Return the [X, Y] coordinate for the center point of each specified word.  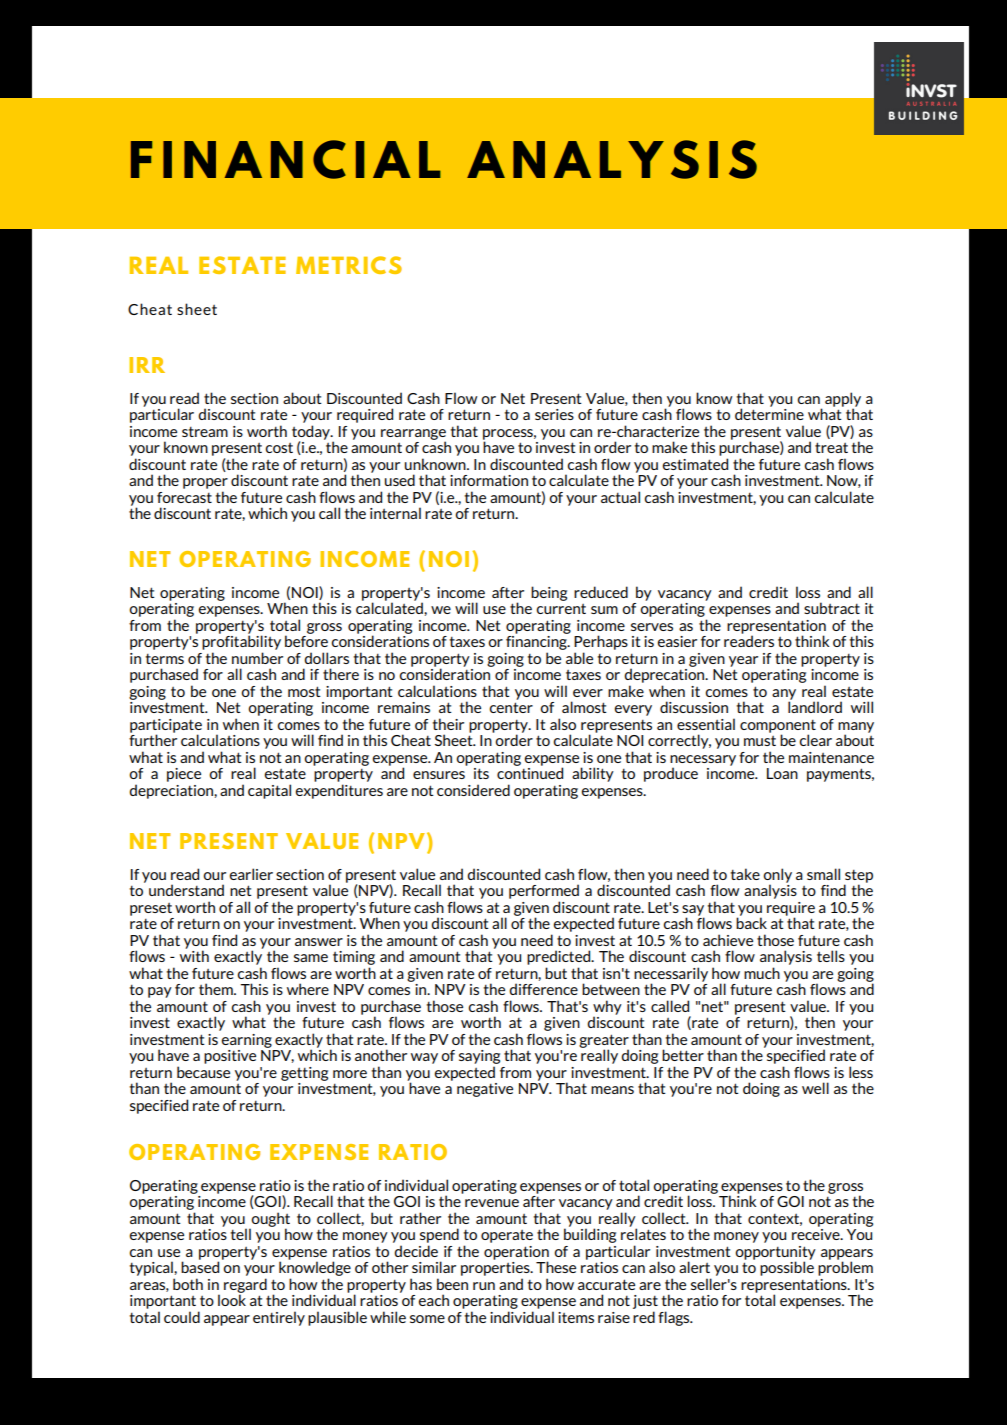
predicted [560, 957]
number [257, 658]
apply [843, 400]
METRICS [349, 265]
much [762, 973]
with [194, 955]
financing [537, 644]
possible [787, 1268]
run [484, 1286]
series [554, 414]
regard [245, 1286]
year [743, 661]
